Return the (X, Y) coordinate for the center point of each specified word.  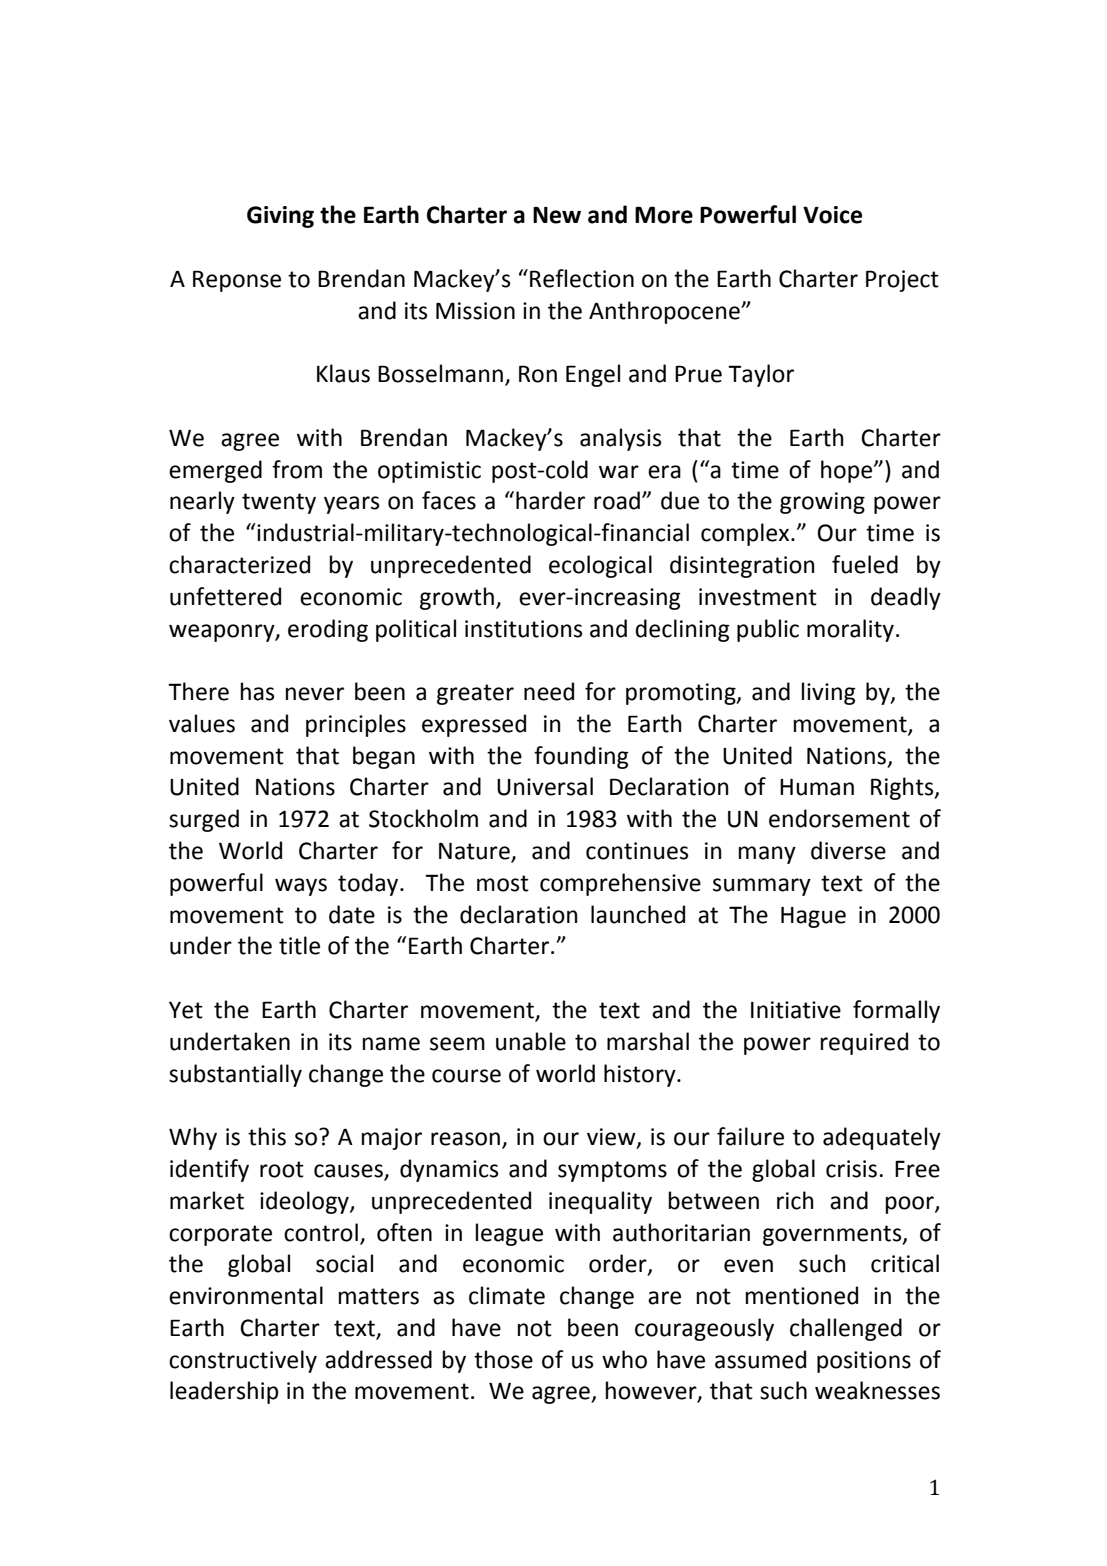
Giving (280, 217)
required (864, 1043)
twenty (279, 503)
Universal (545, 786)
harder (550, 500)
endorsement (839, 818)
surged (204, 820)
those (503, 1359)
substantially (235, 1075)
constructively (243, 1361)
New (557, 215)
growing (822, 503)
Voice (832, 215)
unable (531, 1041)
